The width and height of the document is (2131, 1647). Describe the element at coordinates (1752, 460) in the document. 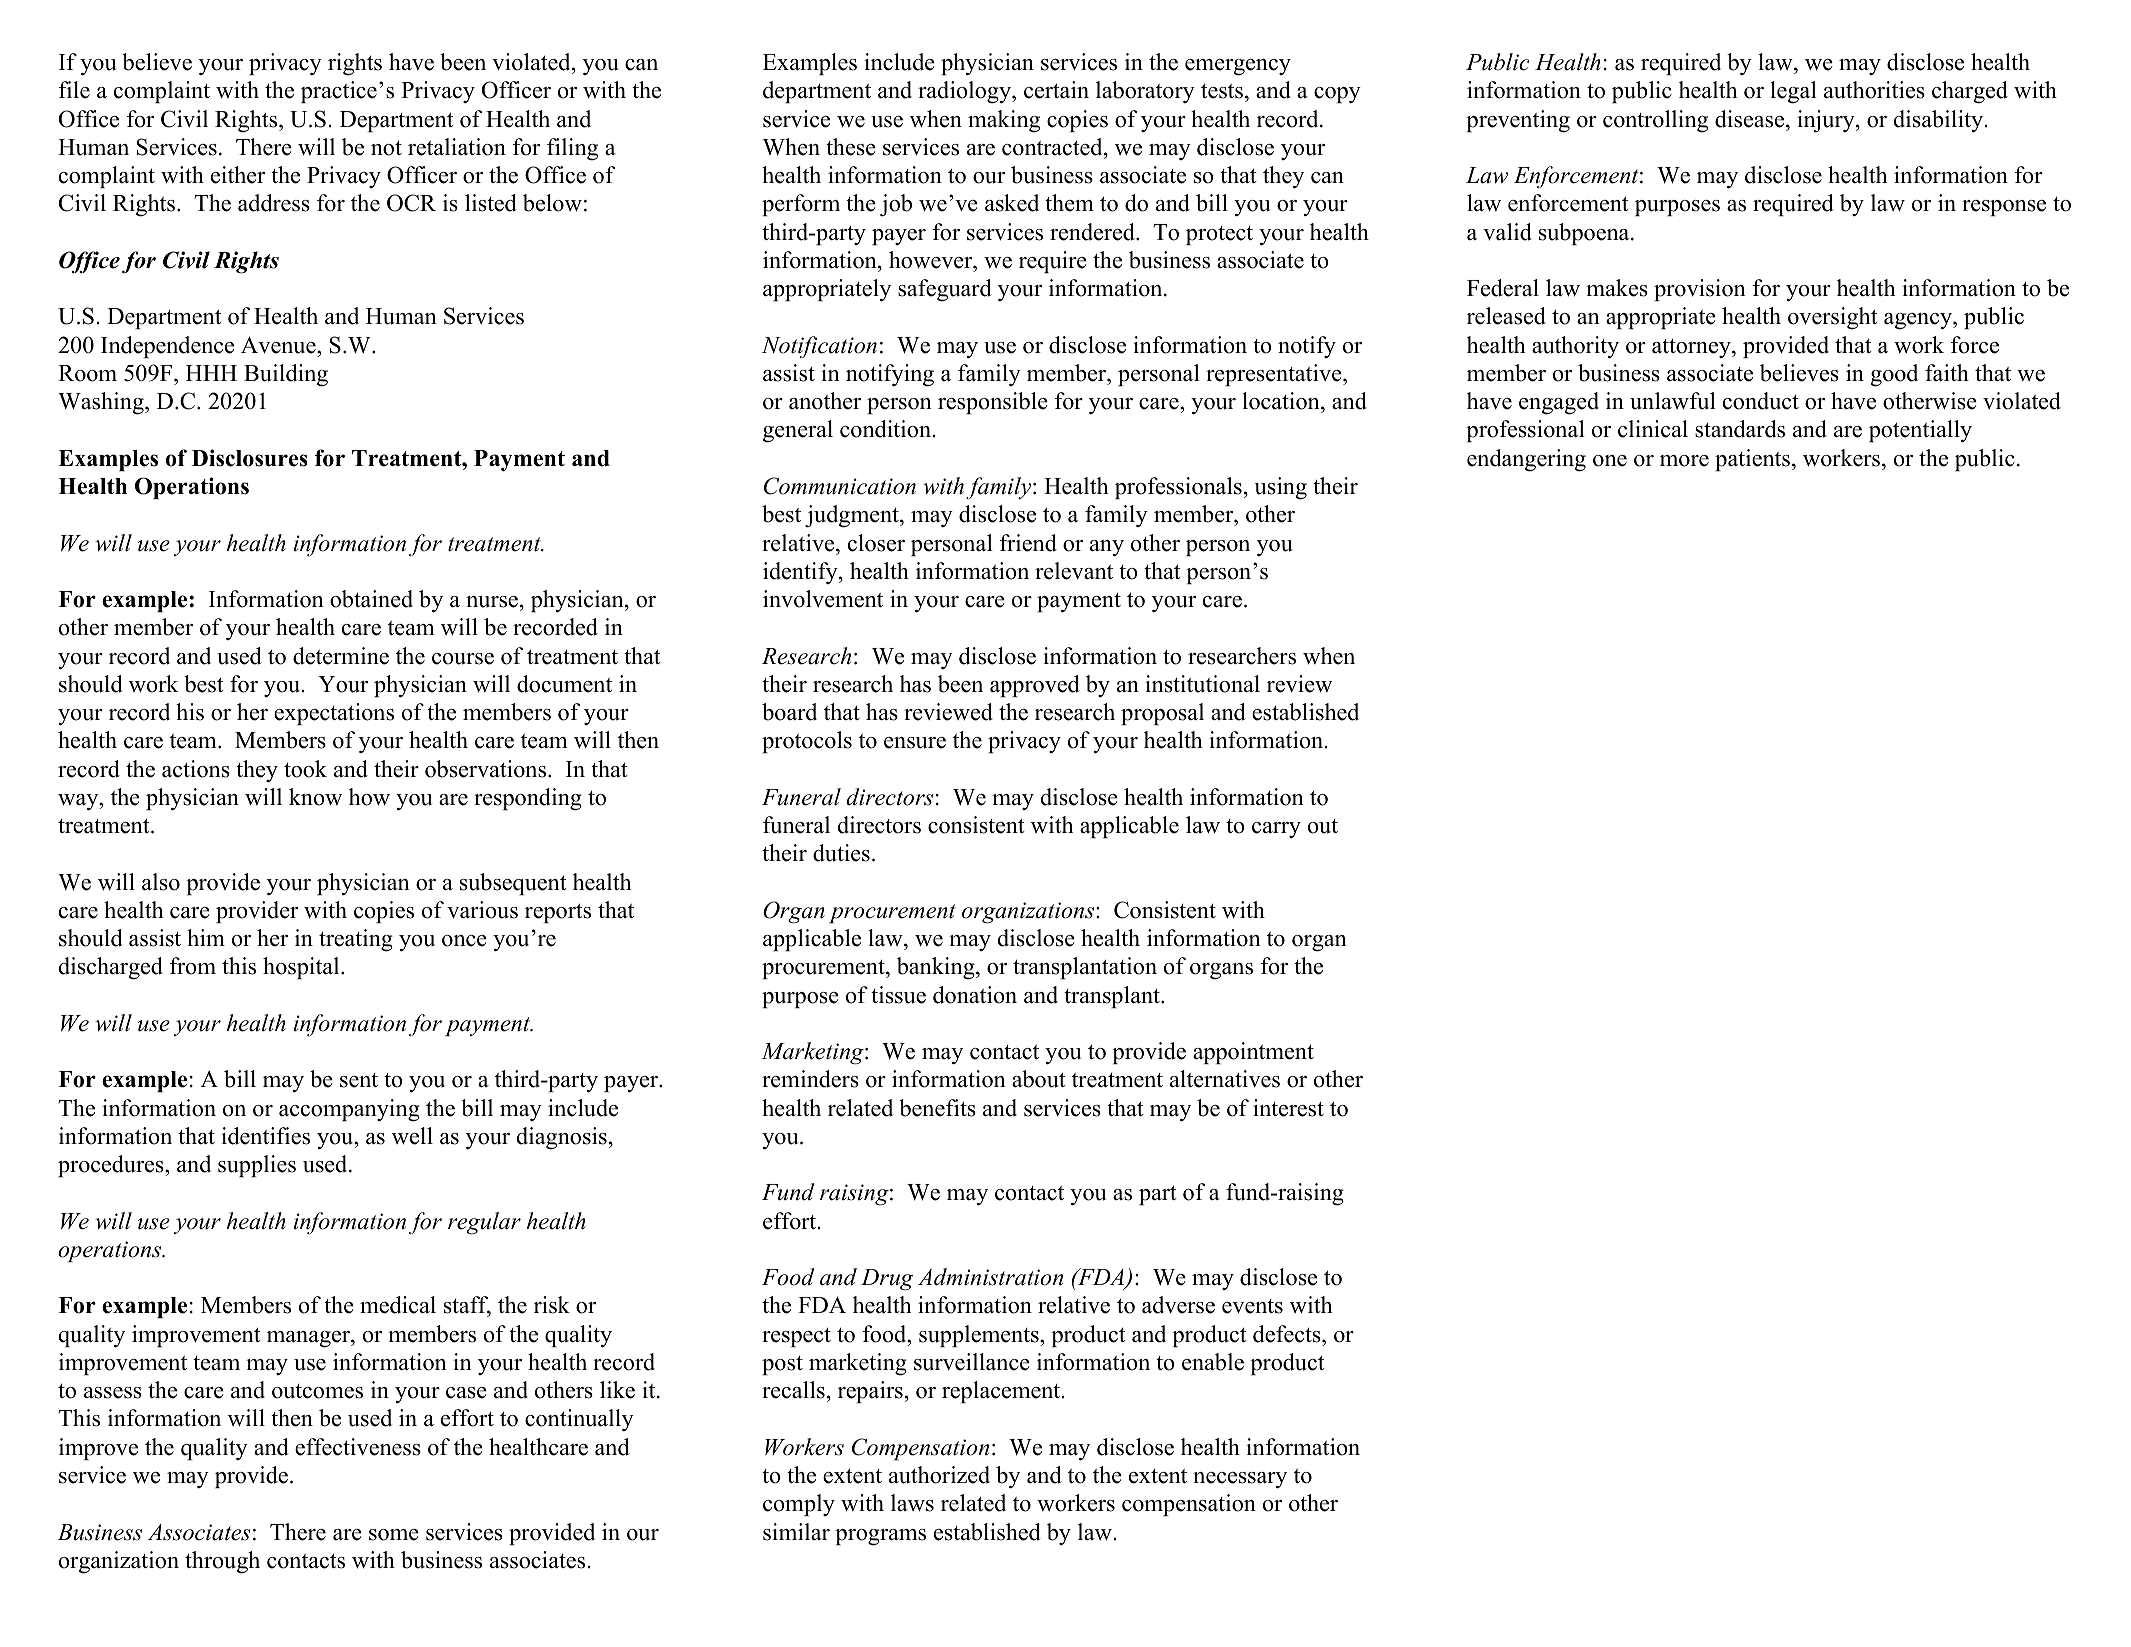

I see `patients` at that location.
